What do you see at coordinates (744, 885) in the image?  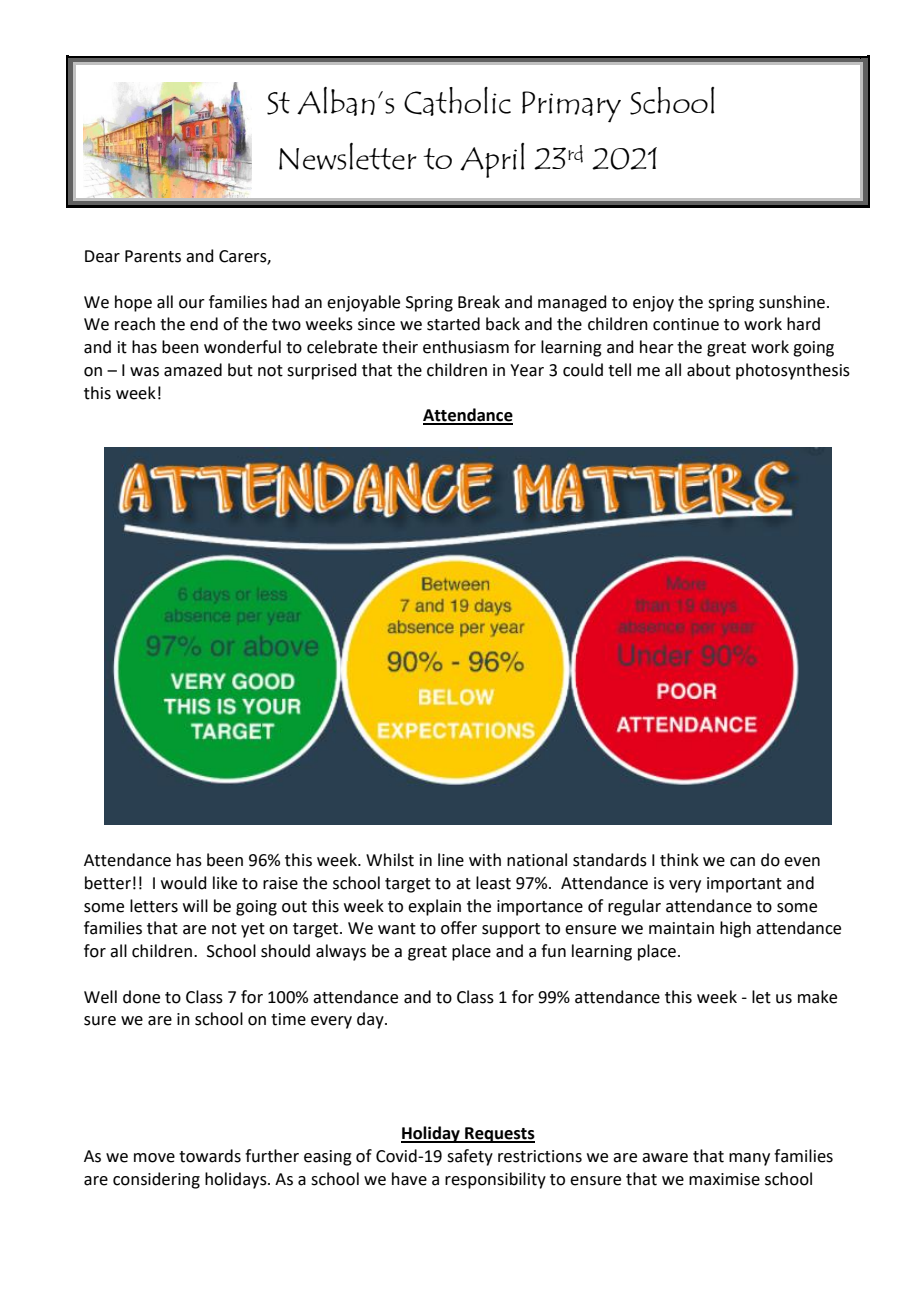 I see `important` at bounding box center [744, 885].
